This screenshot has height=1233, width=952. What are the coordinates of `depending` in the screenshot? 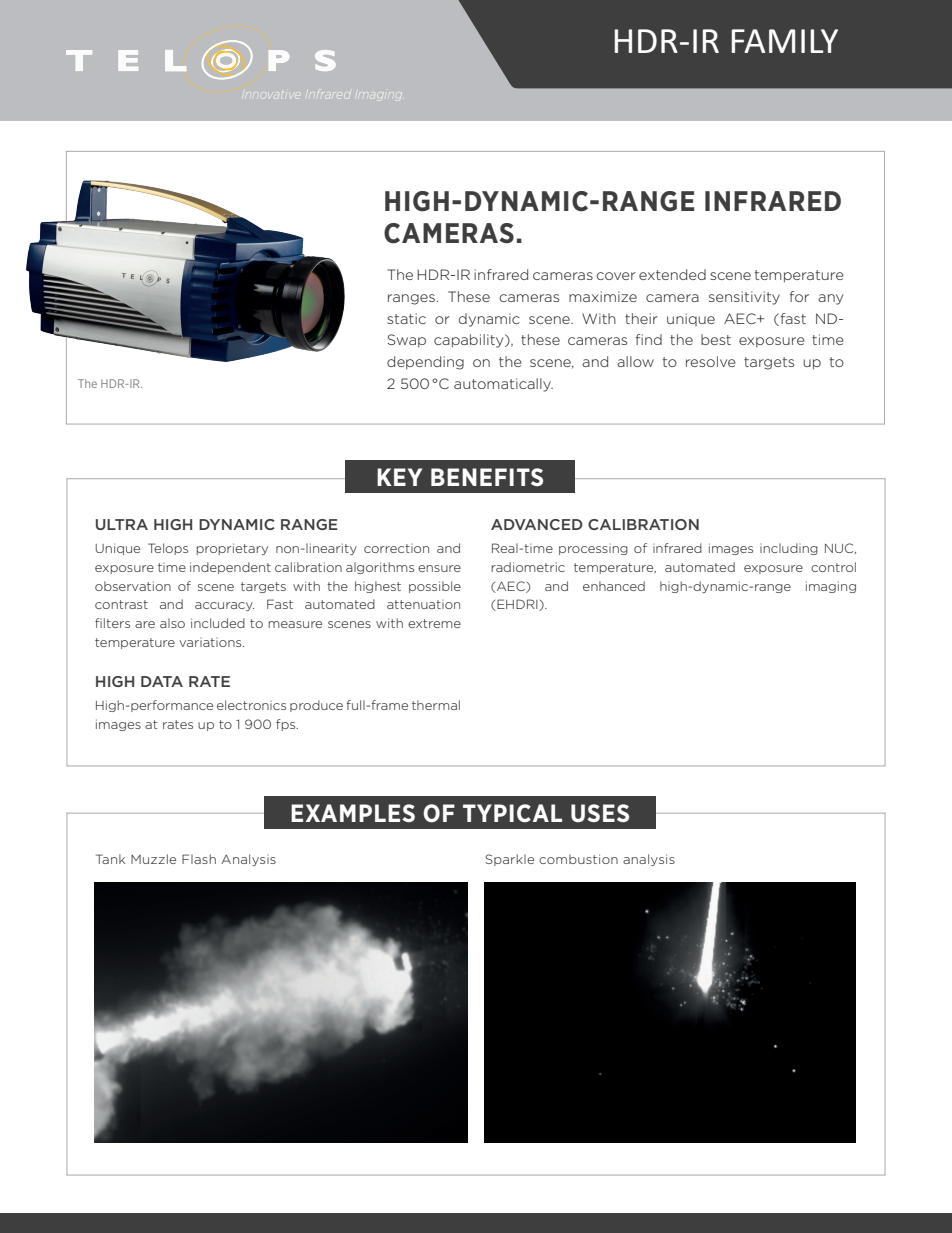 It's located at (425, 363).
